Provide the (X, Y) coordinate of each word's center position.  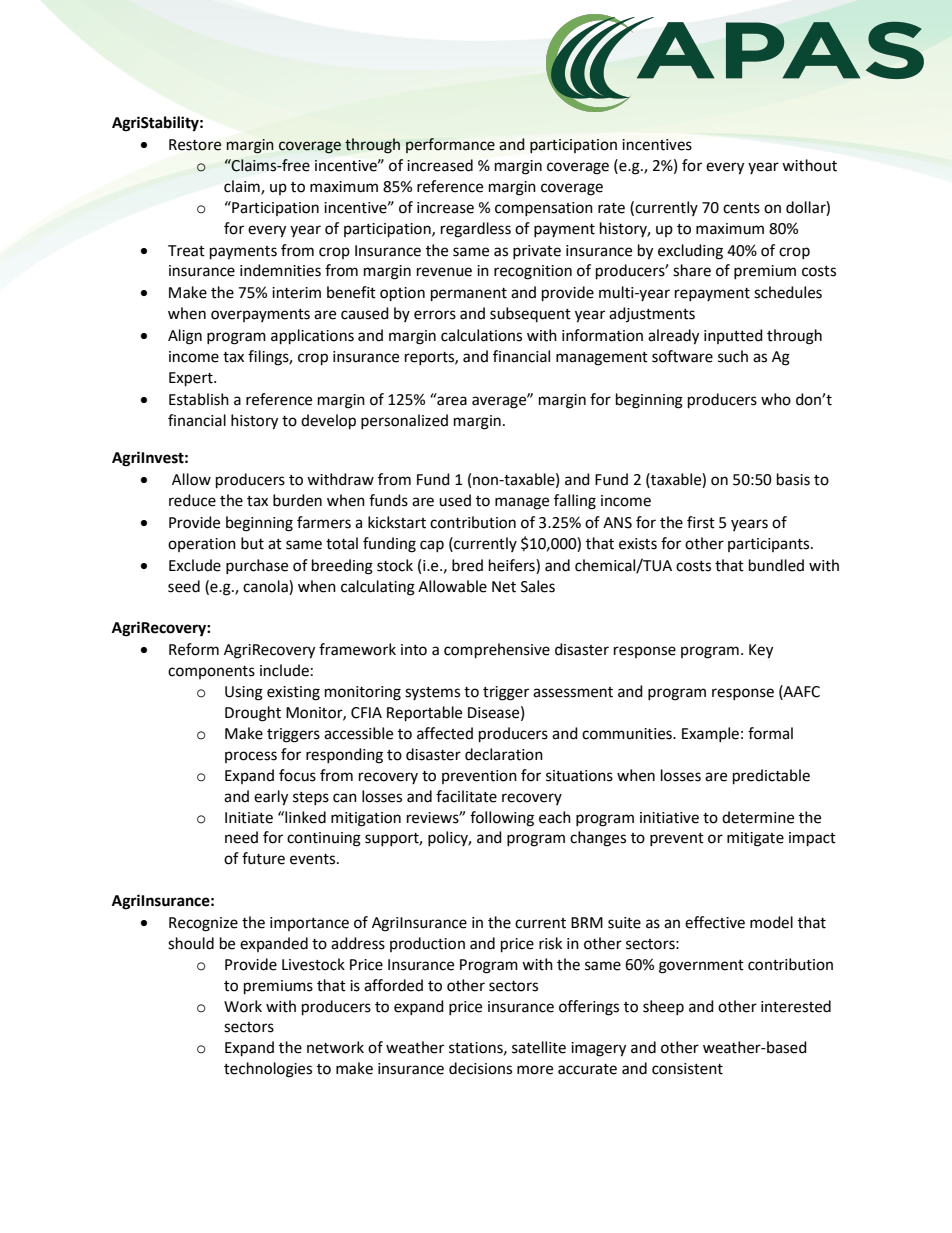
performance (450, 145)
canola (266, 586)
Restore (195, 145)
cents (741, 208)
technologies (268, 1070)
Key (761, 651)
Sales (538, 586)
